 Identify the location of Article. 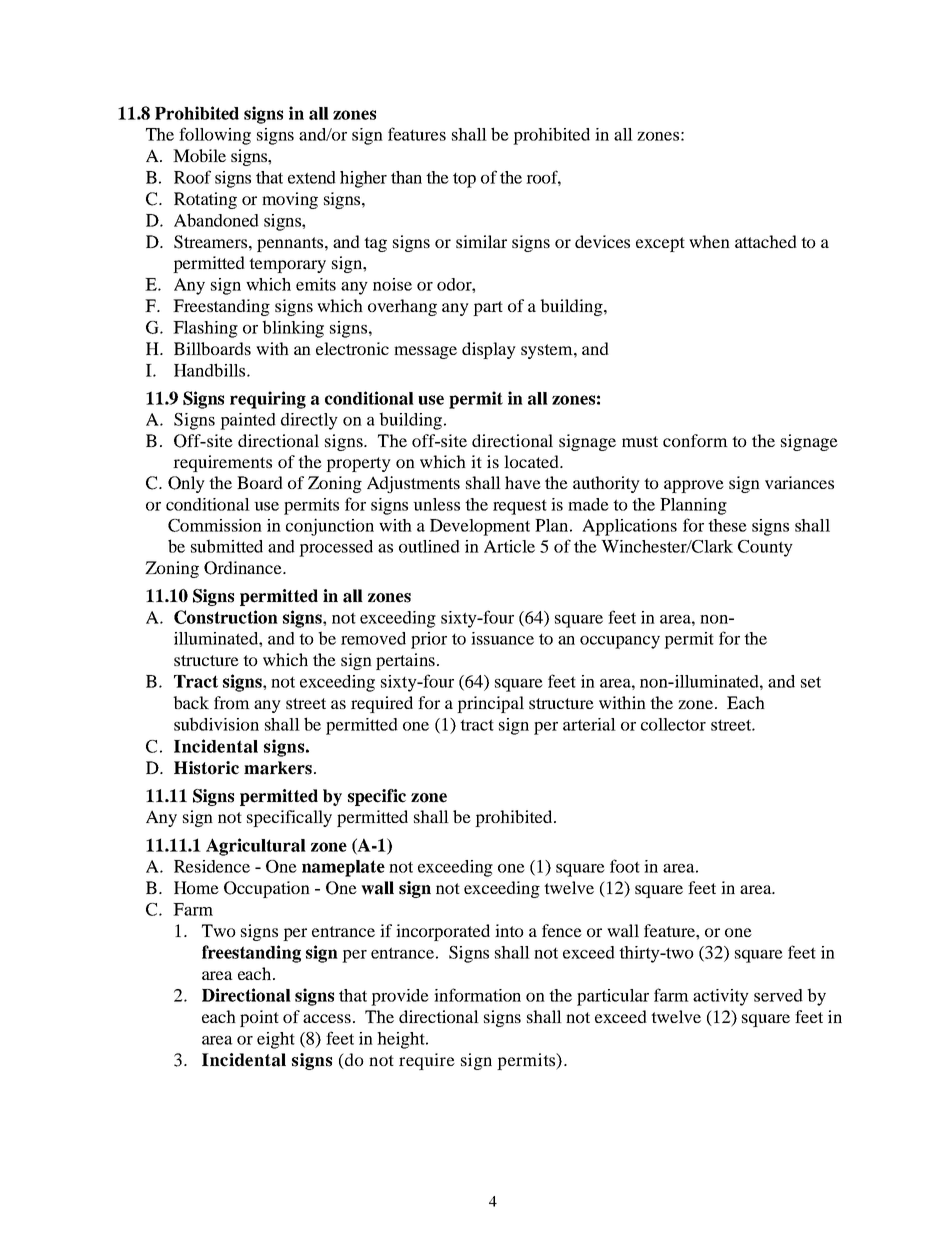
(509, 546).
